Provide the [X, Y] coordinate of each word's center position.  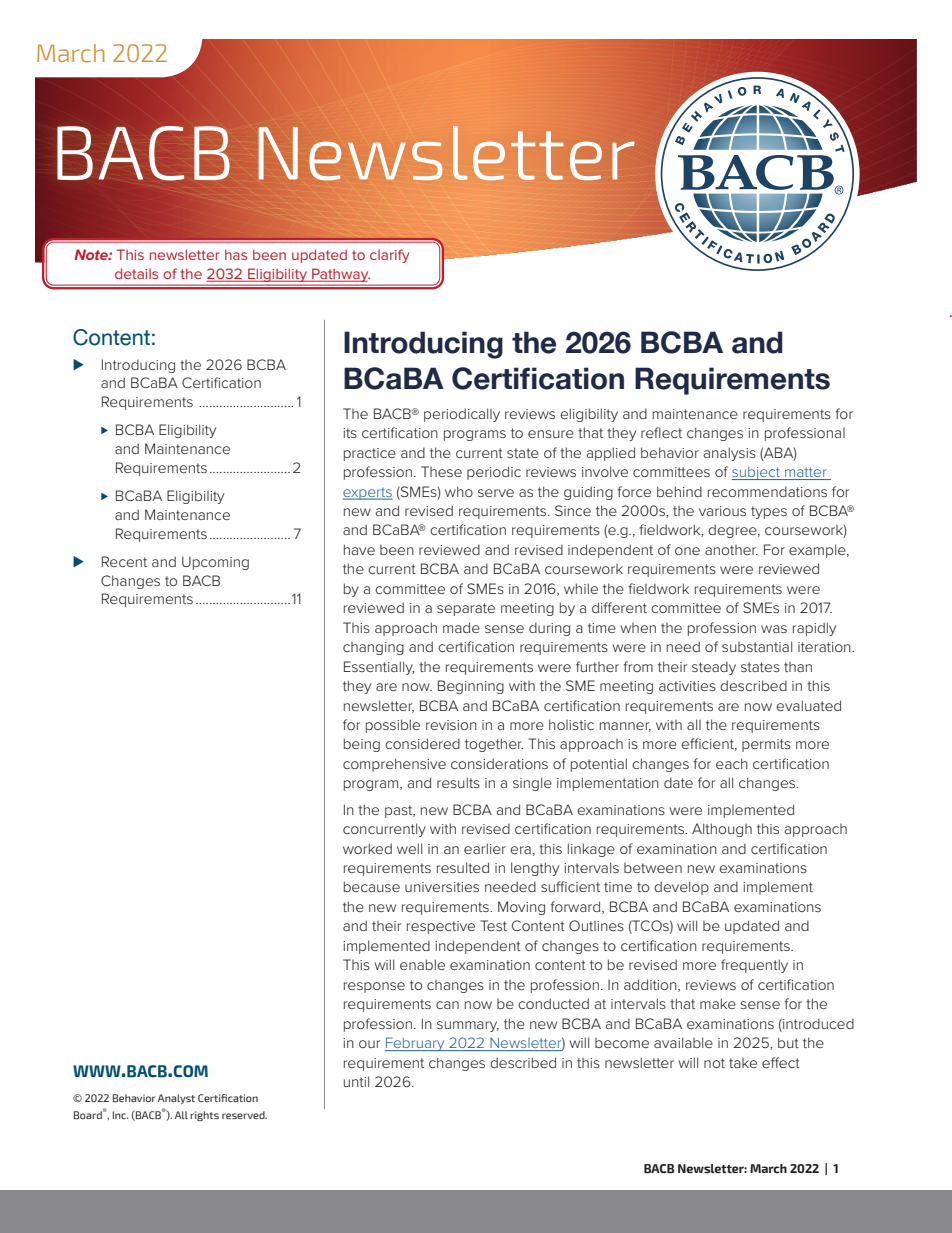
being [362, 745]
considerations [499, 763]
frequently [754, 966]
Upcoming [215, 563]
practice [370, 454]
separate [466, 609]
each [732, 763]
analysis [729, 454]
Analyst [176, 1099]
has [236, 254]
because [372, 886]
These [441, 471]
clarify [389, 256]
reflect [661, 432]
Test [493, 925]
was [774, 629]
